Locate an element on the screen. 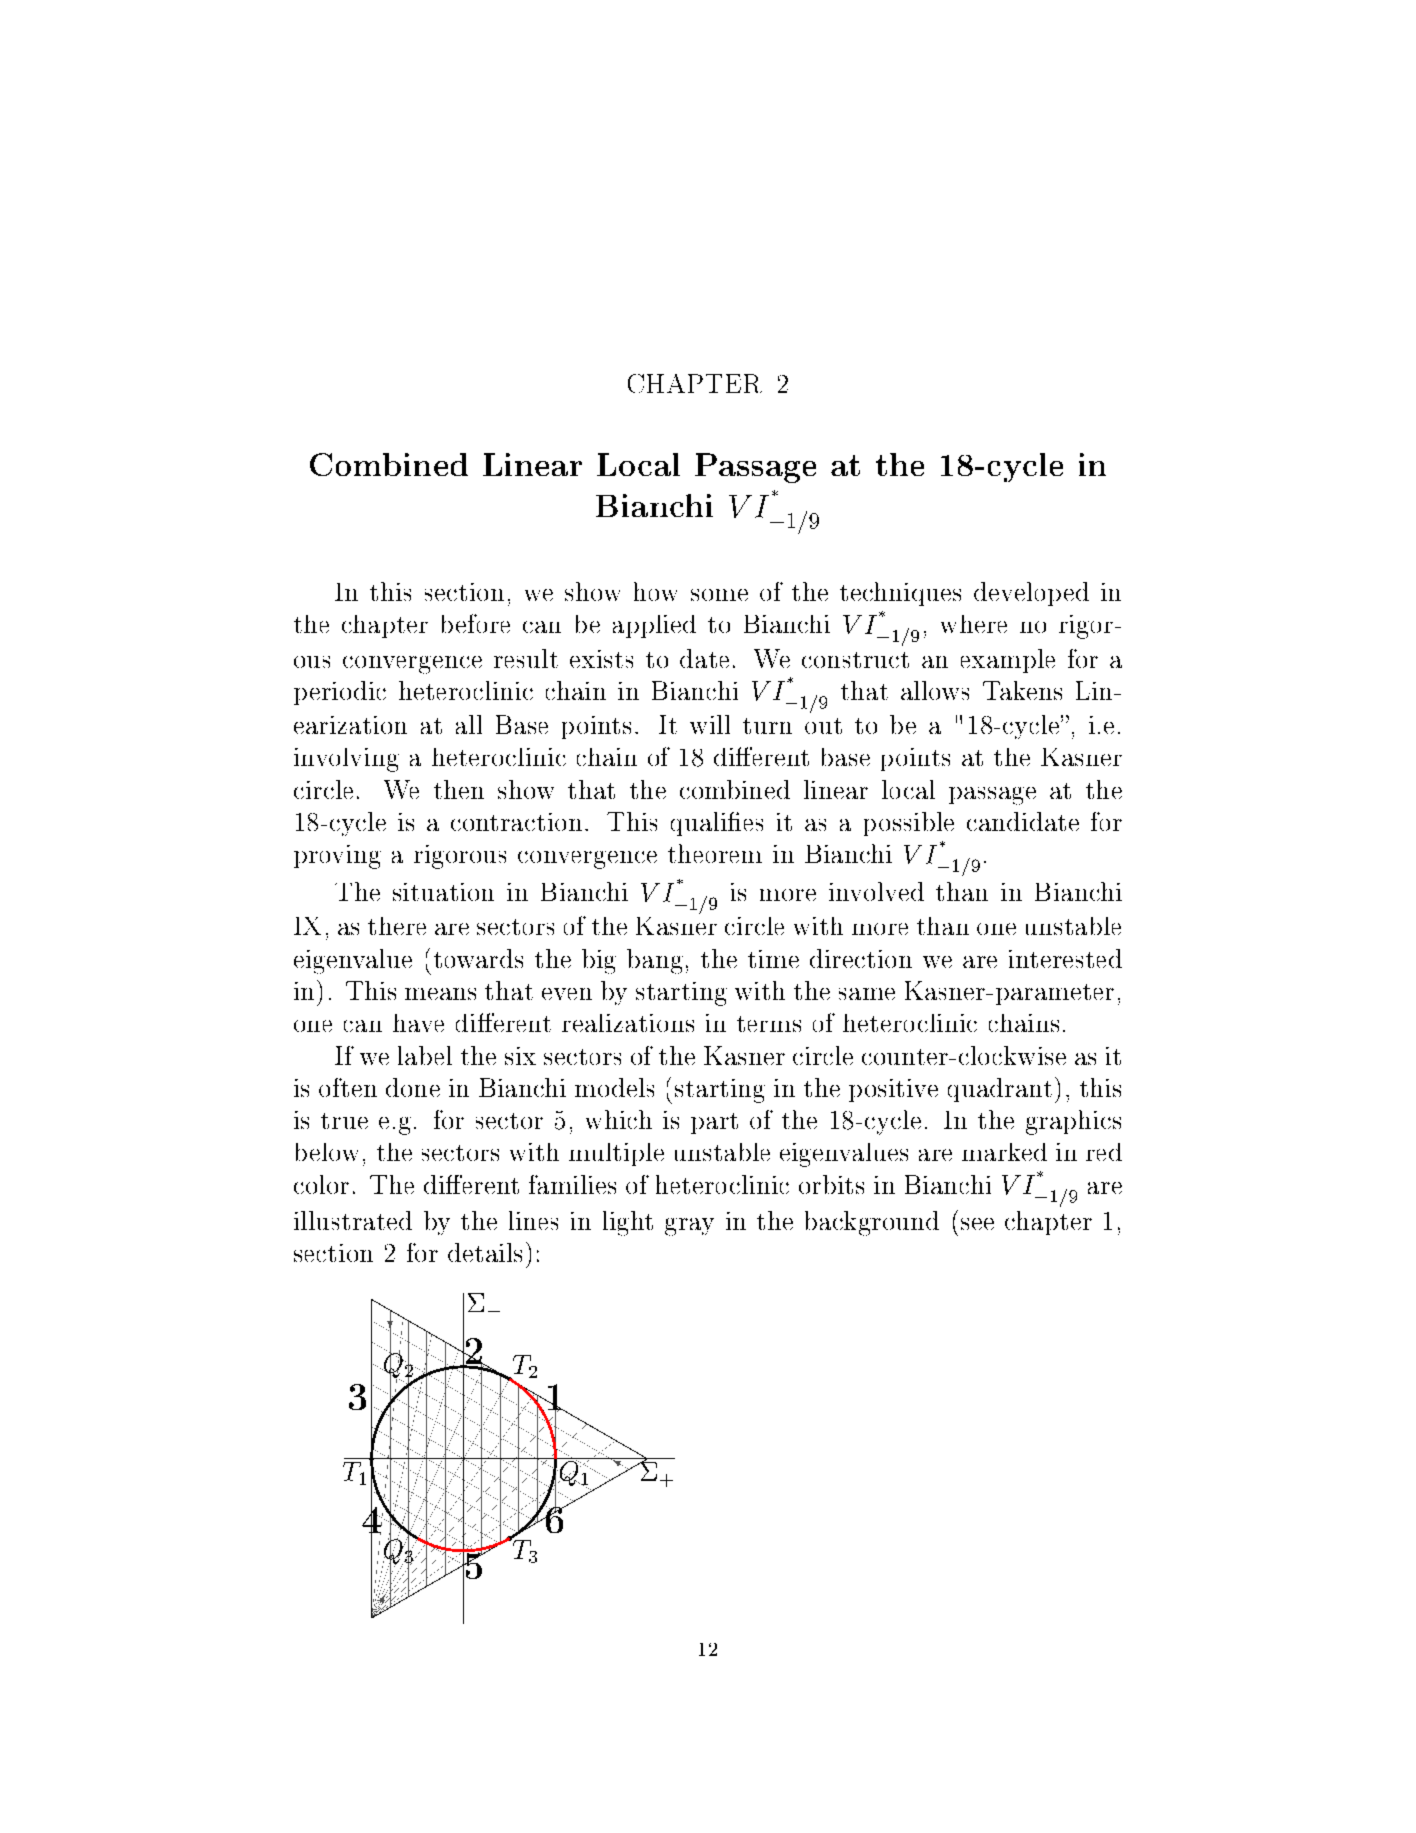 The height and width of the screenshot is (1833, 1416). then is located at coordinates (459, 789).
